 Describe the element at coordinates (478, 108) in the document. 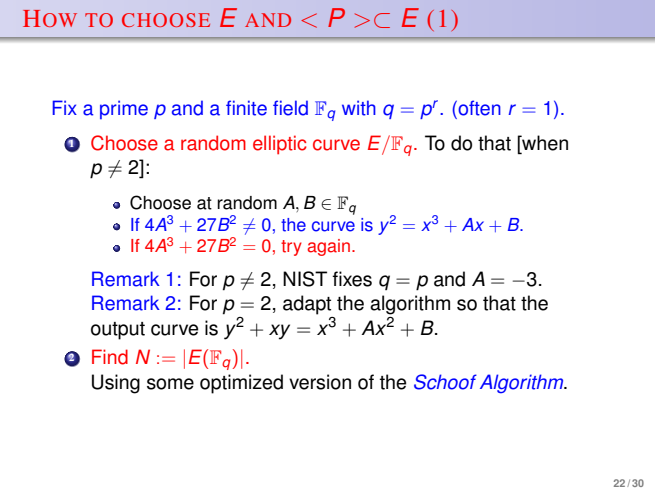

I see `often` at that location.
